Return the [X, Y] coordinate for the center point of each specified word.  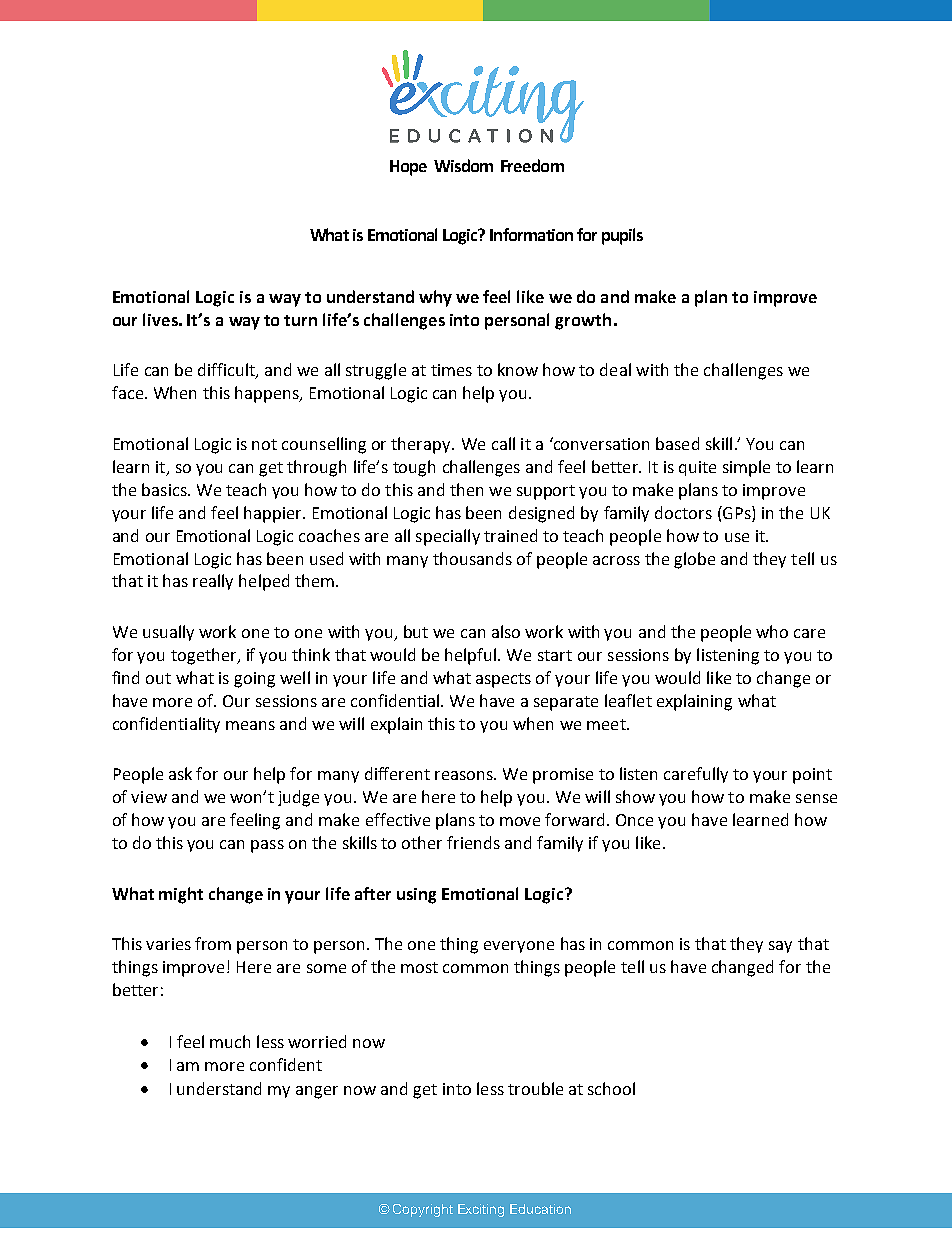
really [213, 582]
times [451, 370]
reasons [465, 775]
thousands [472, 558]
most [419, 967]
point [812, 776]
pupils [622, 236]
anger [317, 1092]
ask [180, 773]
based [677, 443]
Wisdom [463, 165]
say [780, 947]
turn [300, 320]
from [213, 943]
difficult [227, 371]
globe [694, 560]
